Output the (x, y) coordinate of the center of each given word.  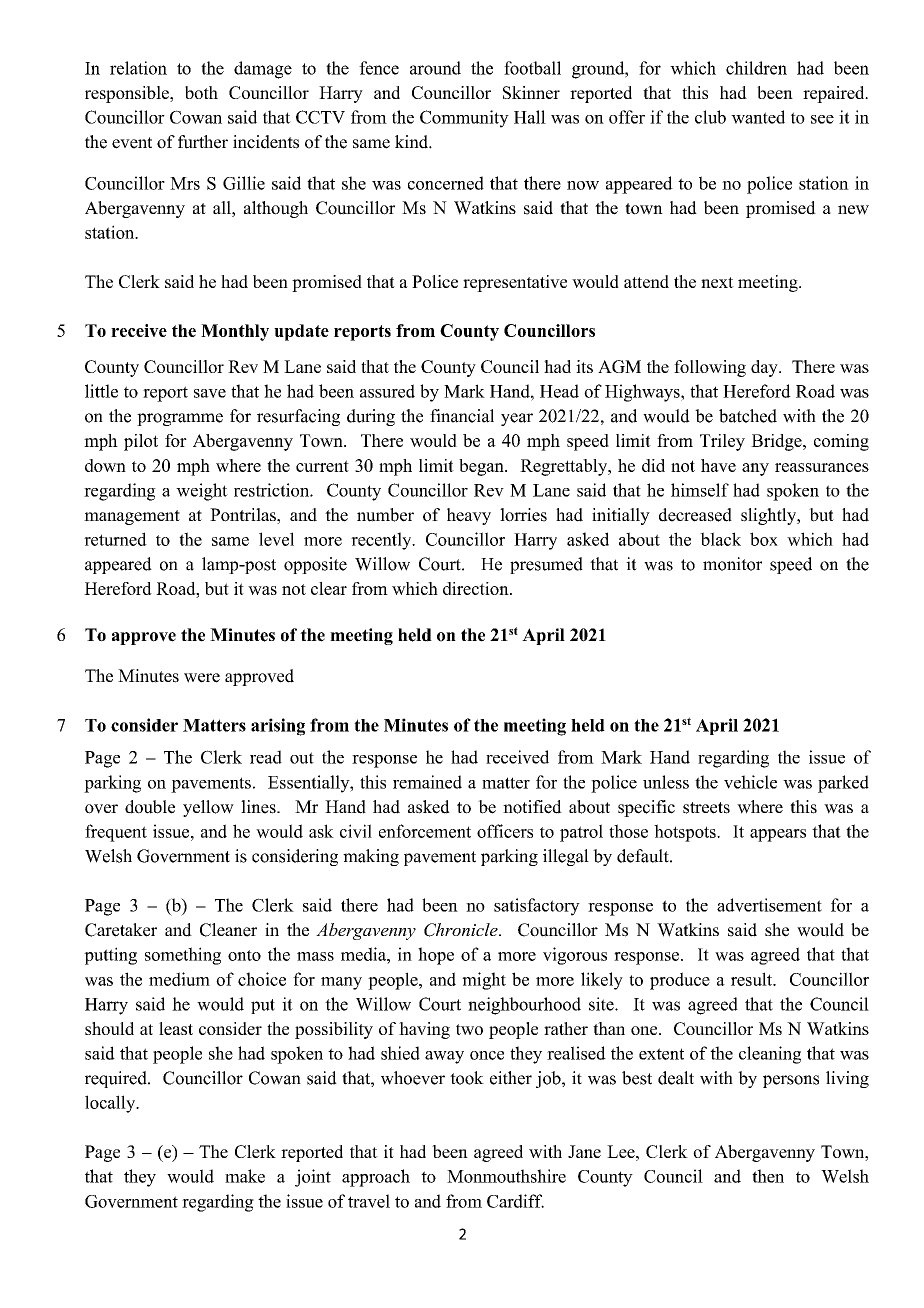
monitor (732, 564)
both (201, 92)
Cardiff (515, 1201)
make (245, 1176)
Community (464, 119)
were (202, 678)
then (768, 1176)
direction (477, 588)
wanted (758, 117)
